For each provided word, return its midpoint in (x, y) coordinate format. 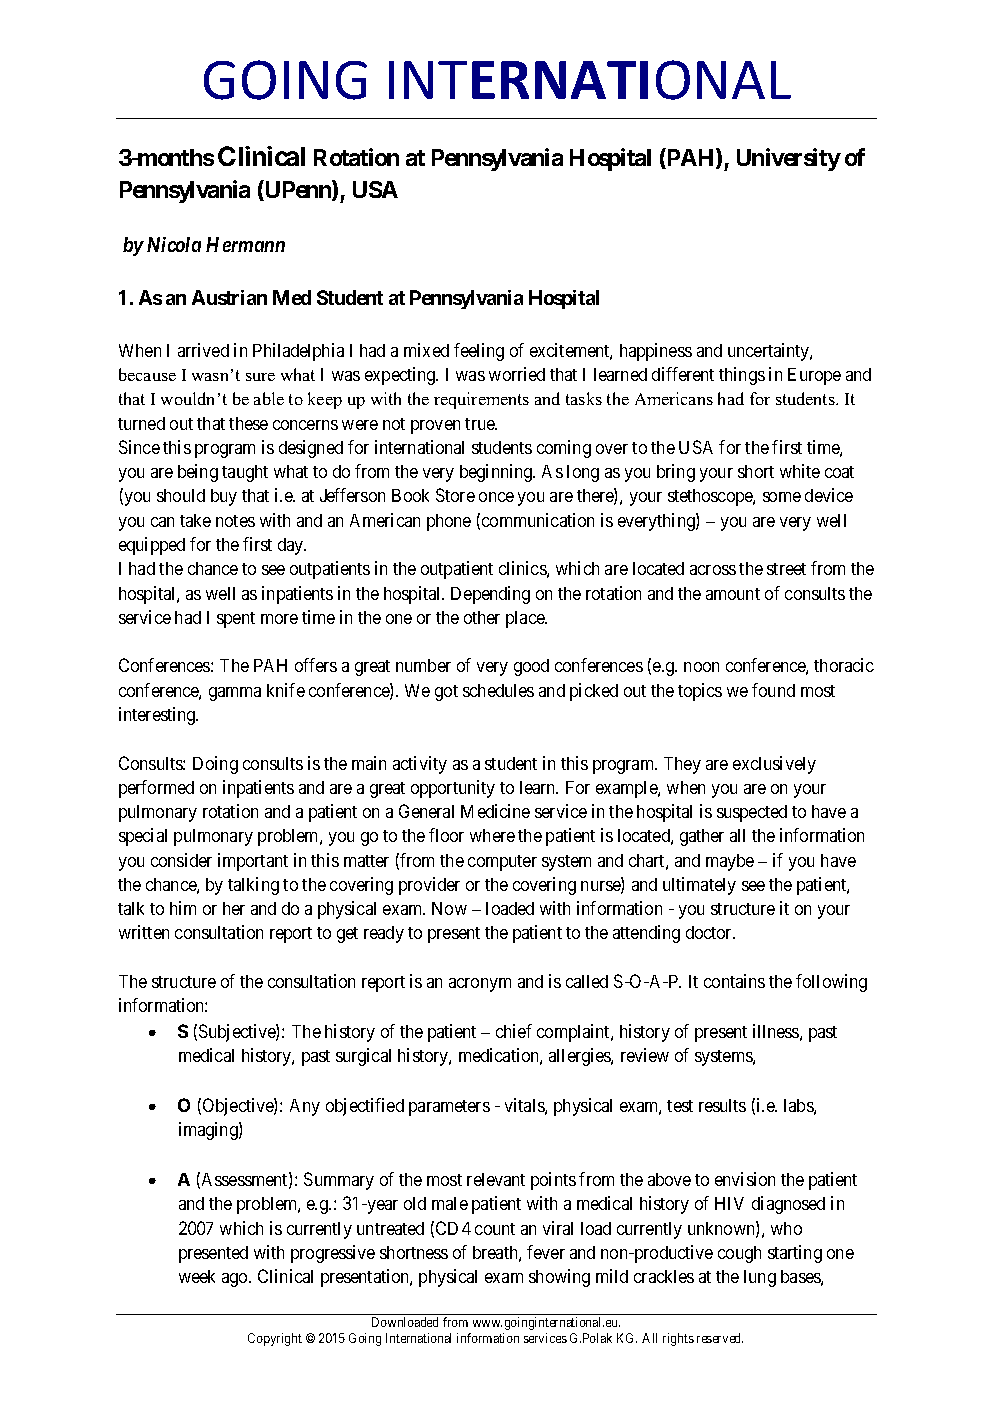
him (183, 908)
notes (235, 521)
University (789, 159)
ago (236, 1280)
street (786, 569)
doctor (710, 932)
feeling (479, 352)
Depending (490, 595)
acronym (480, 985)
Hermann (245, 244)
